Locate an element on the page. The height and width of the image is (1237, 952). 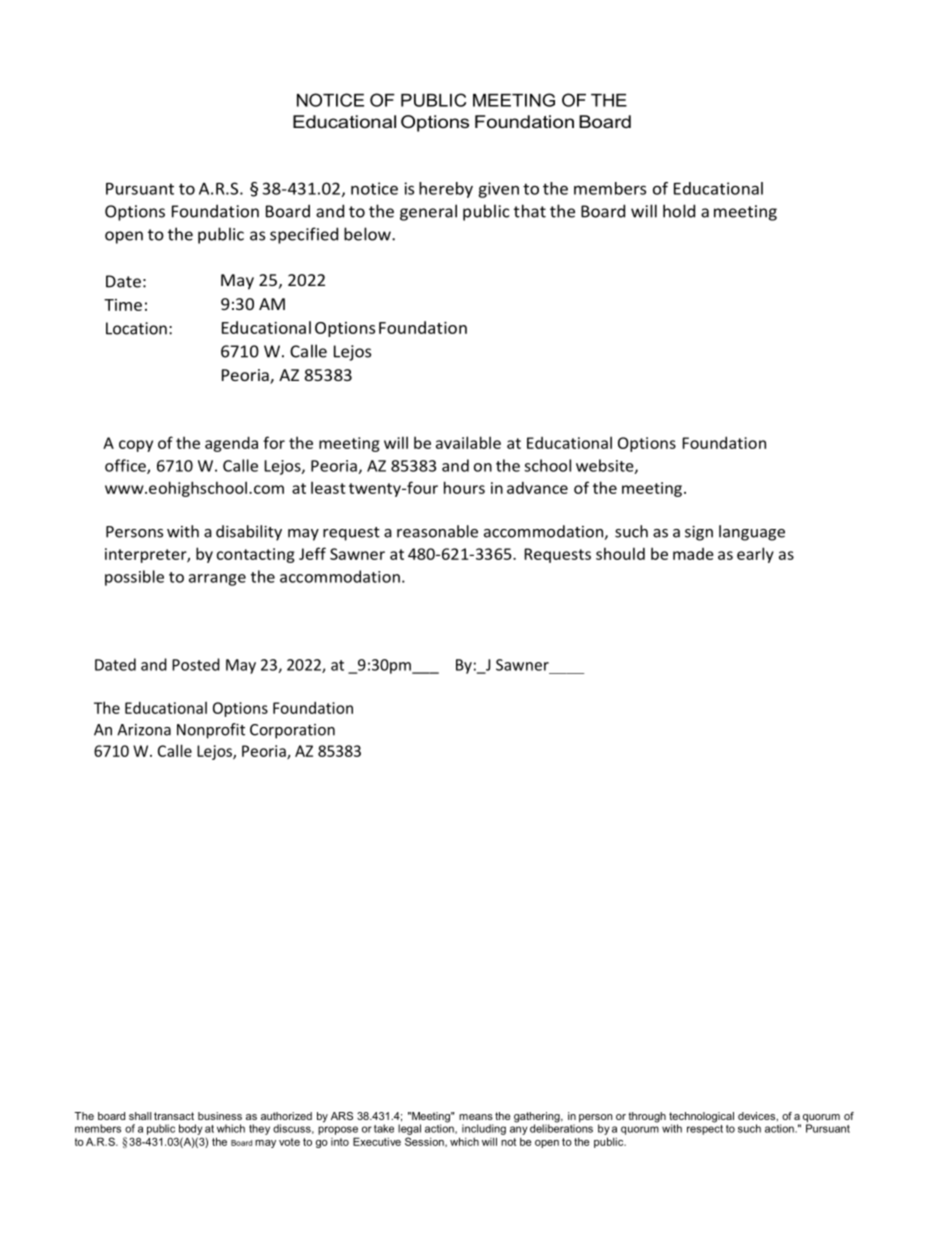
agenda is located at coordinates (231, 444).
